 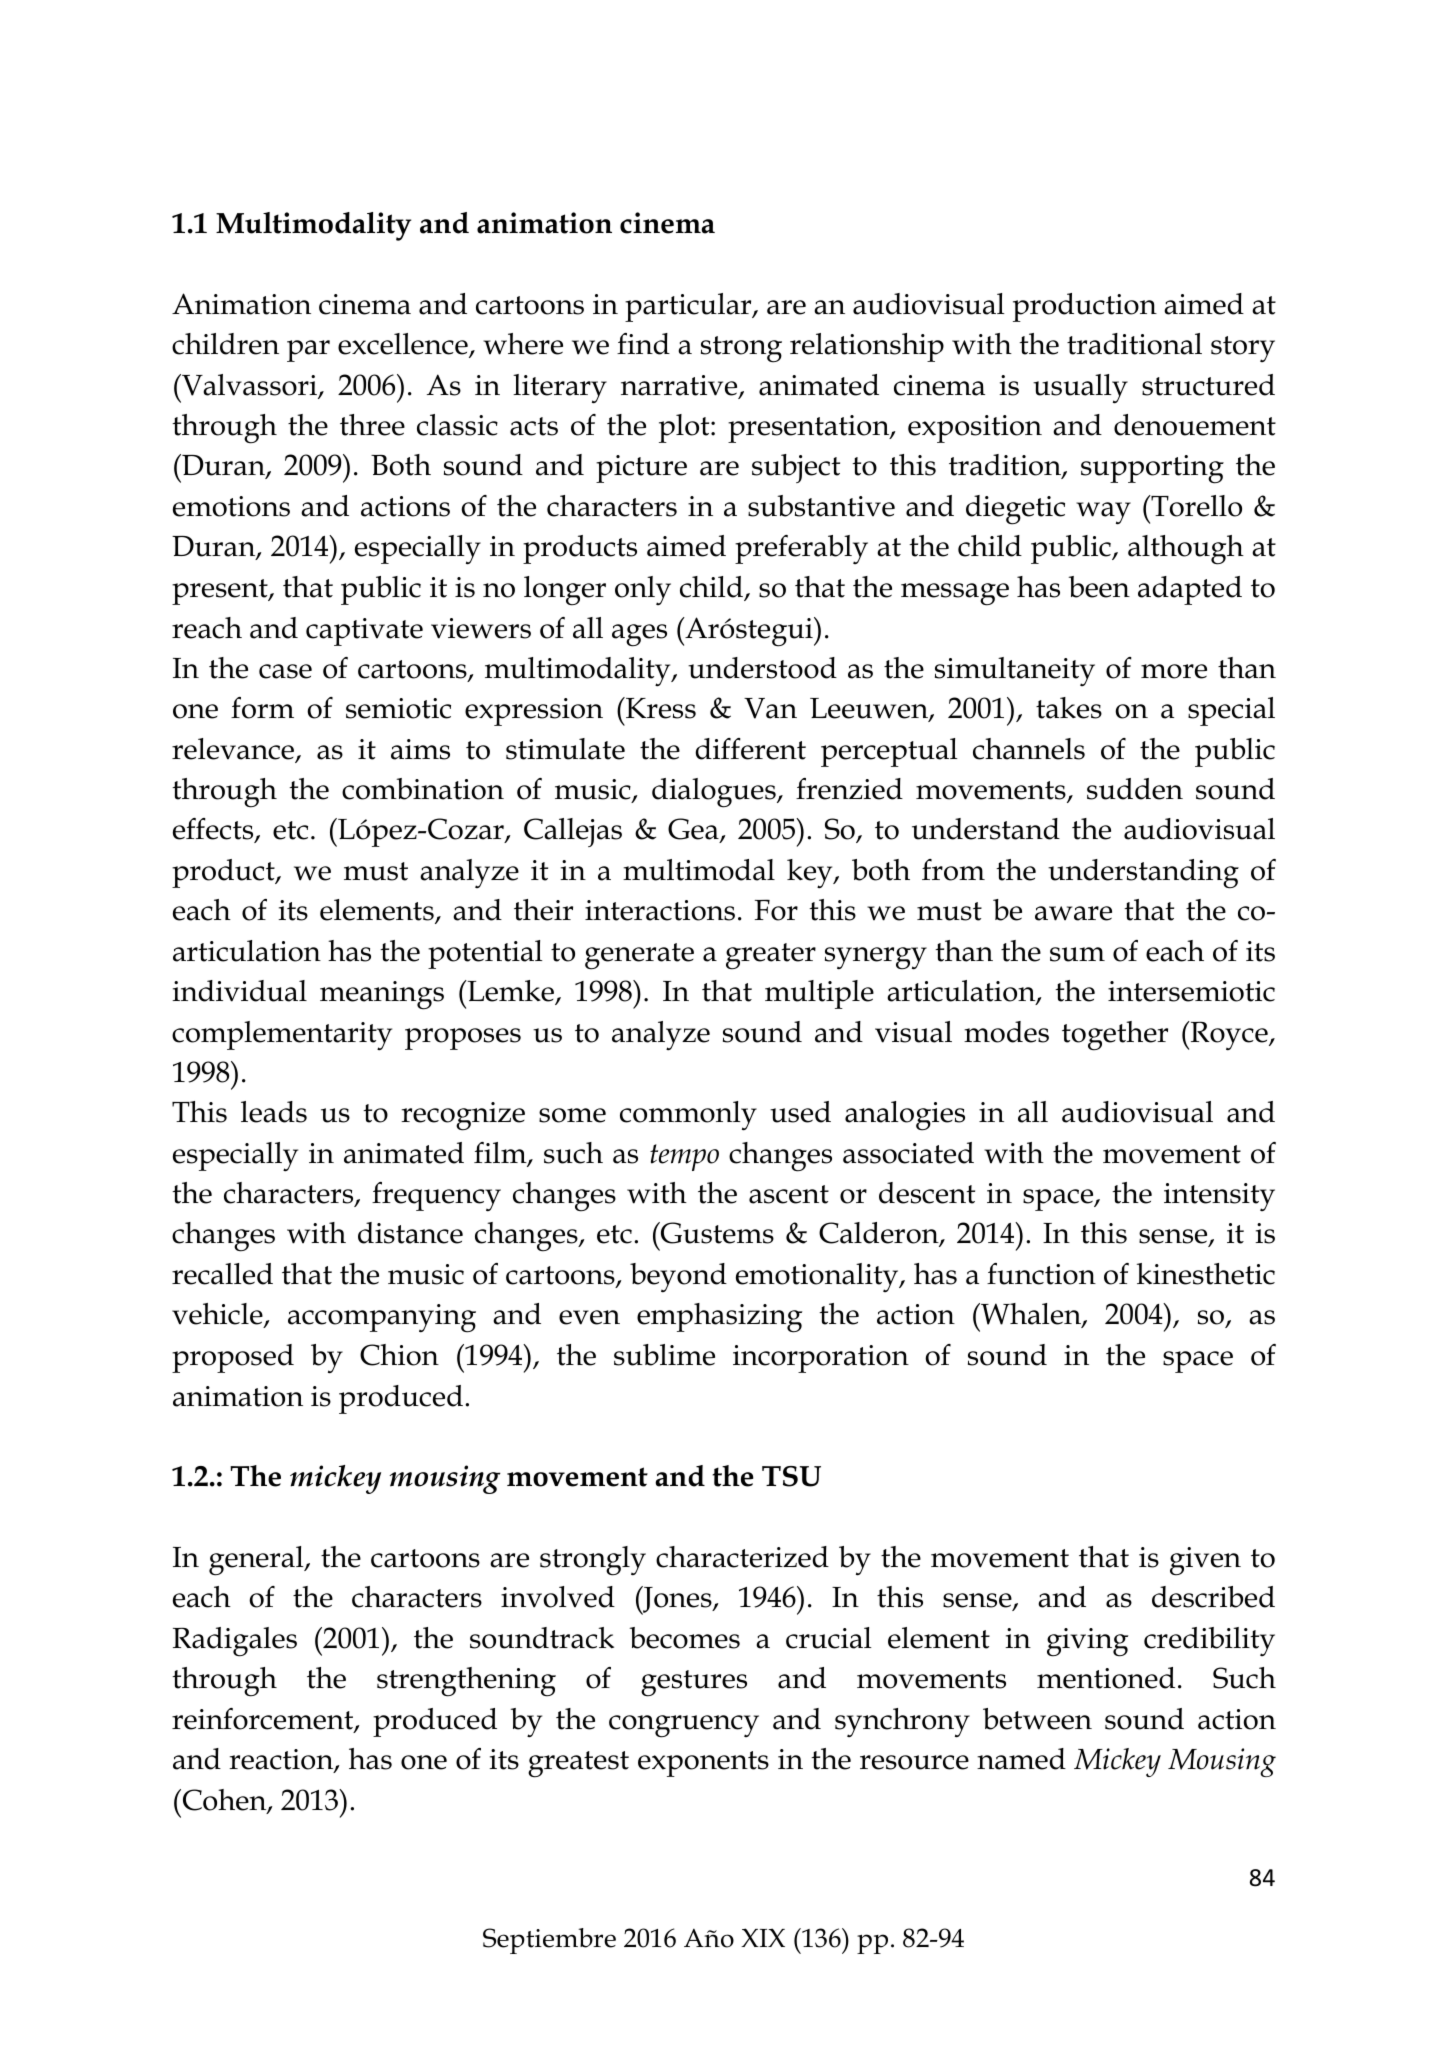 I want to click on aware, so click(x=1073, y=913).
